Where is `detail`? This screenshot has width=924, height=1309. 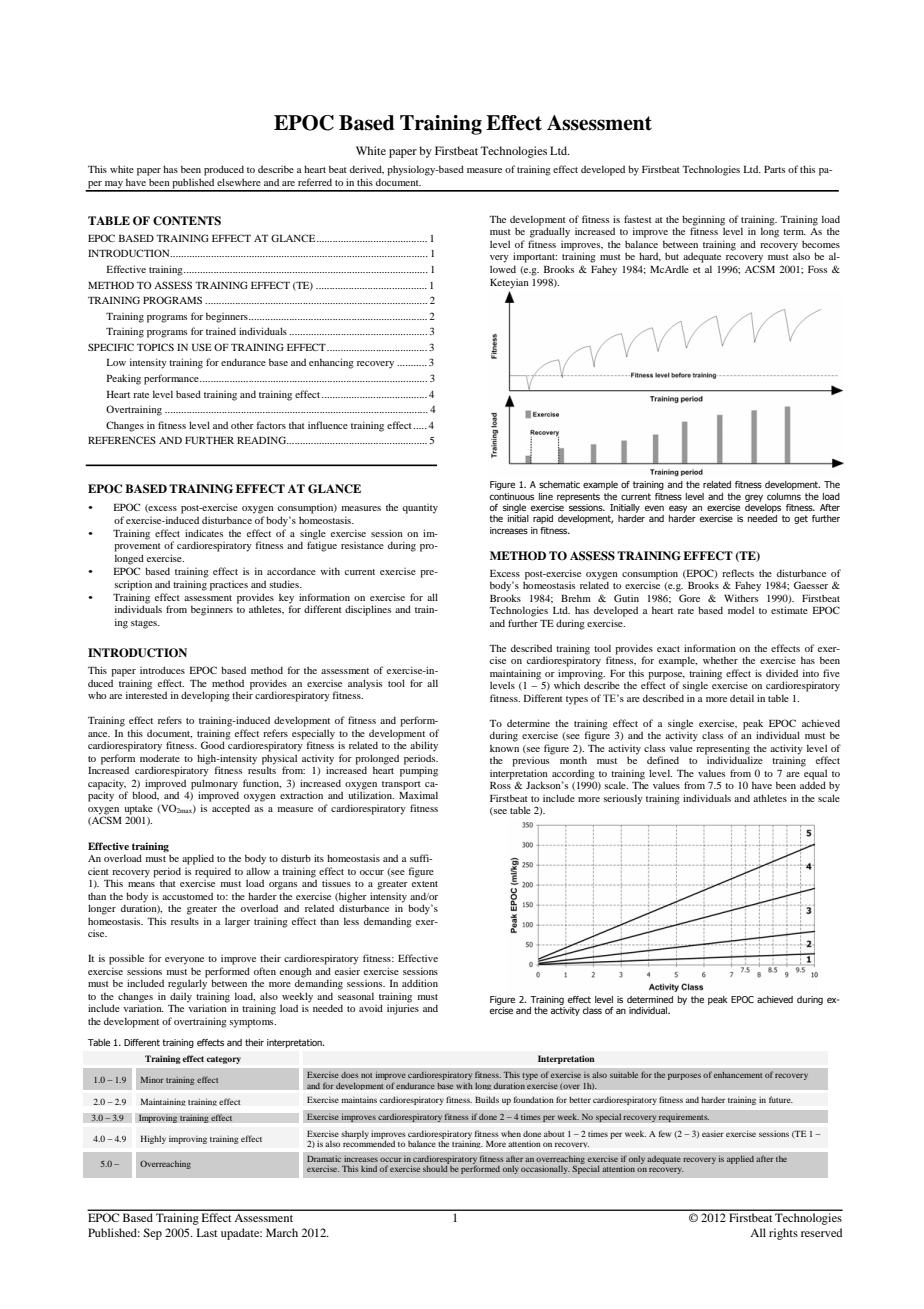 detail is located at coordinates (742, 698).
